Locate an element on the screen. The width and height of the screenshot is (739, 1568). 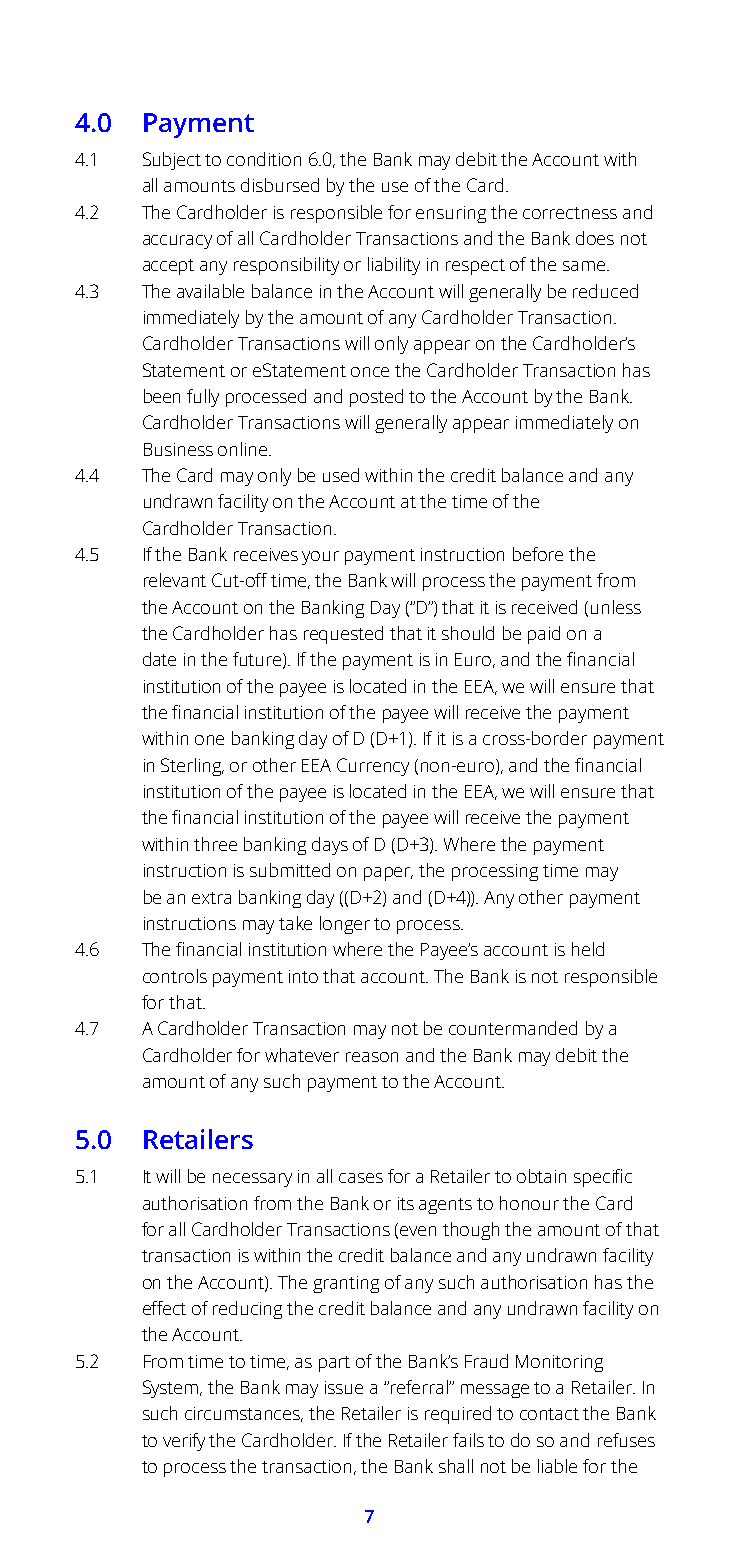
circumstances is located at coordinates (244, 1414).
